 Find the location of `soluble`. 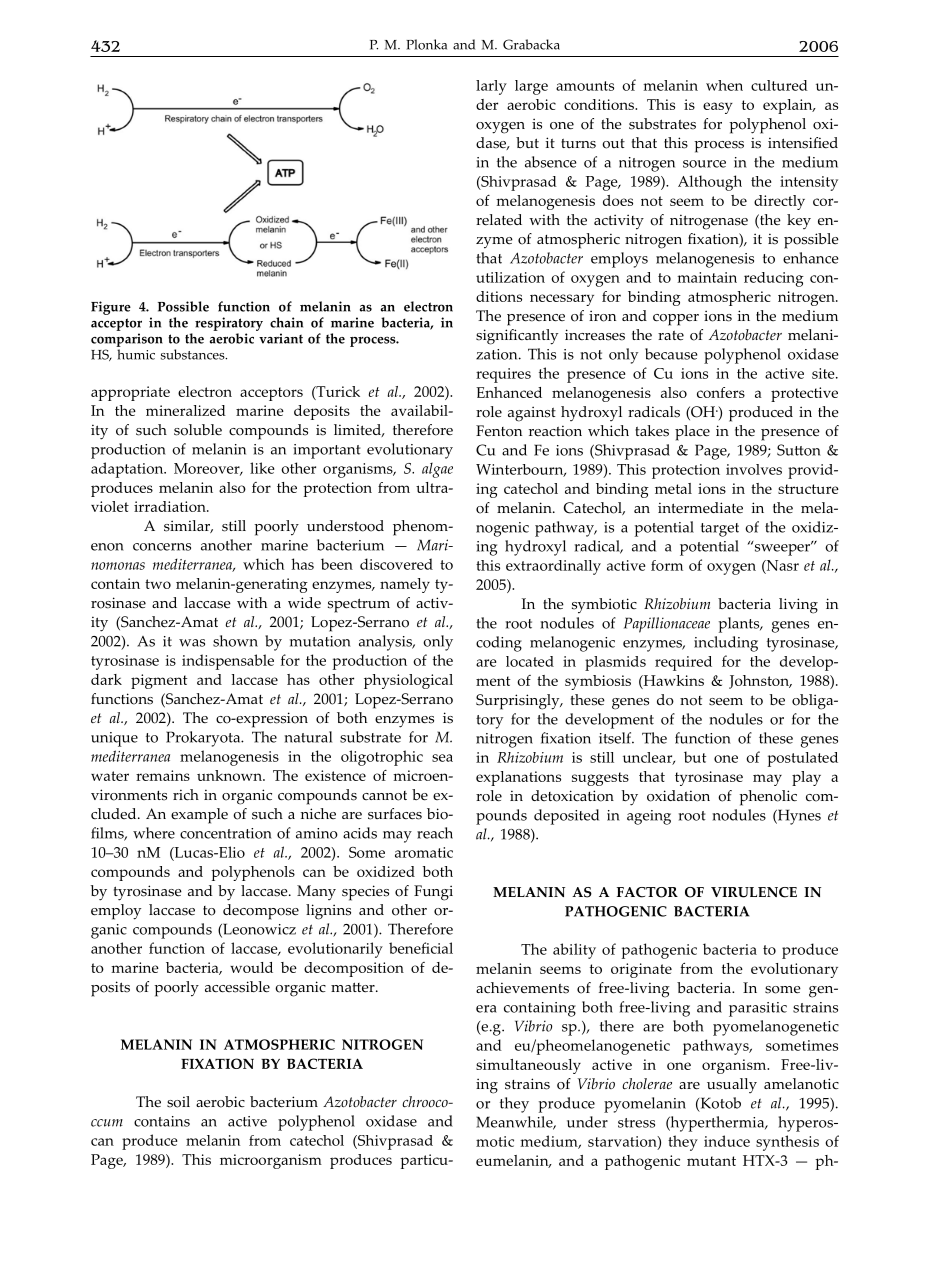

soluble is located at coordinates (198, 430).
